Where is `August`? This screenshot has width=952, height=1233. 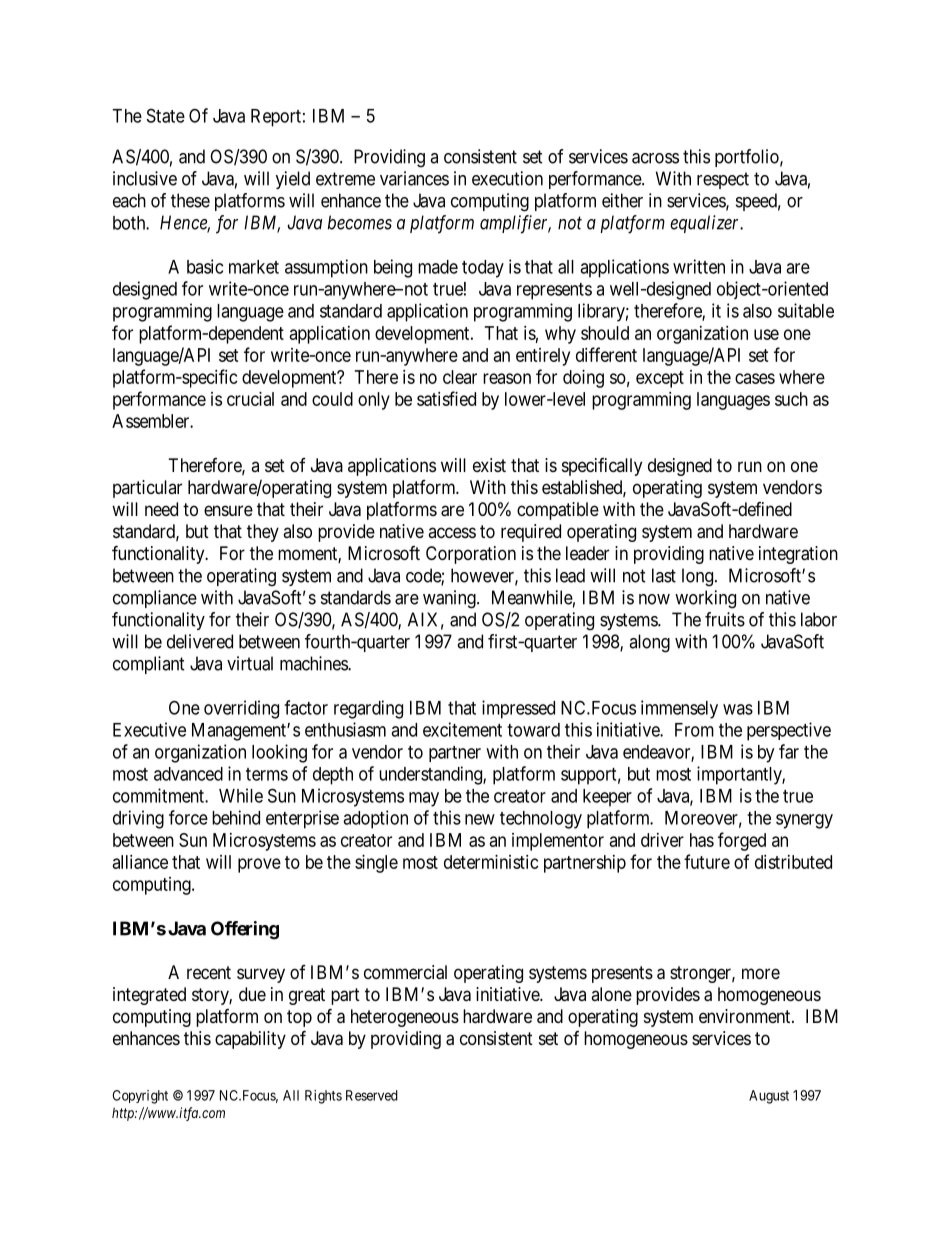
August is located at coordinates (769, 1097).
